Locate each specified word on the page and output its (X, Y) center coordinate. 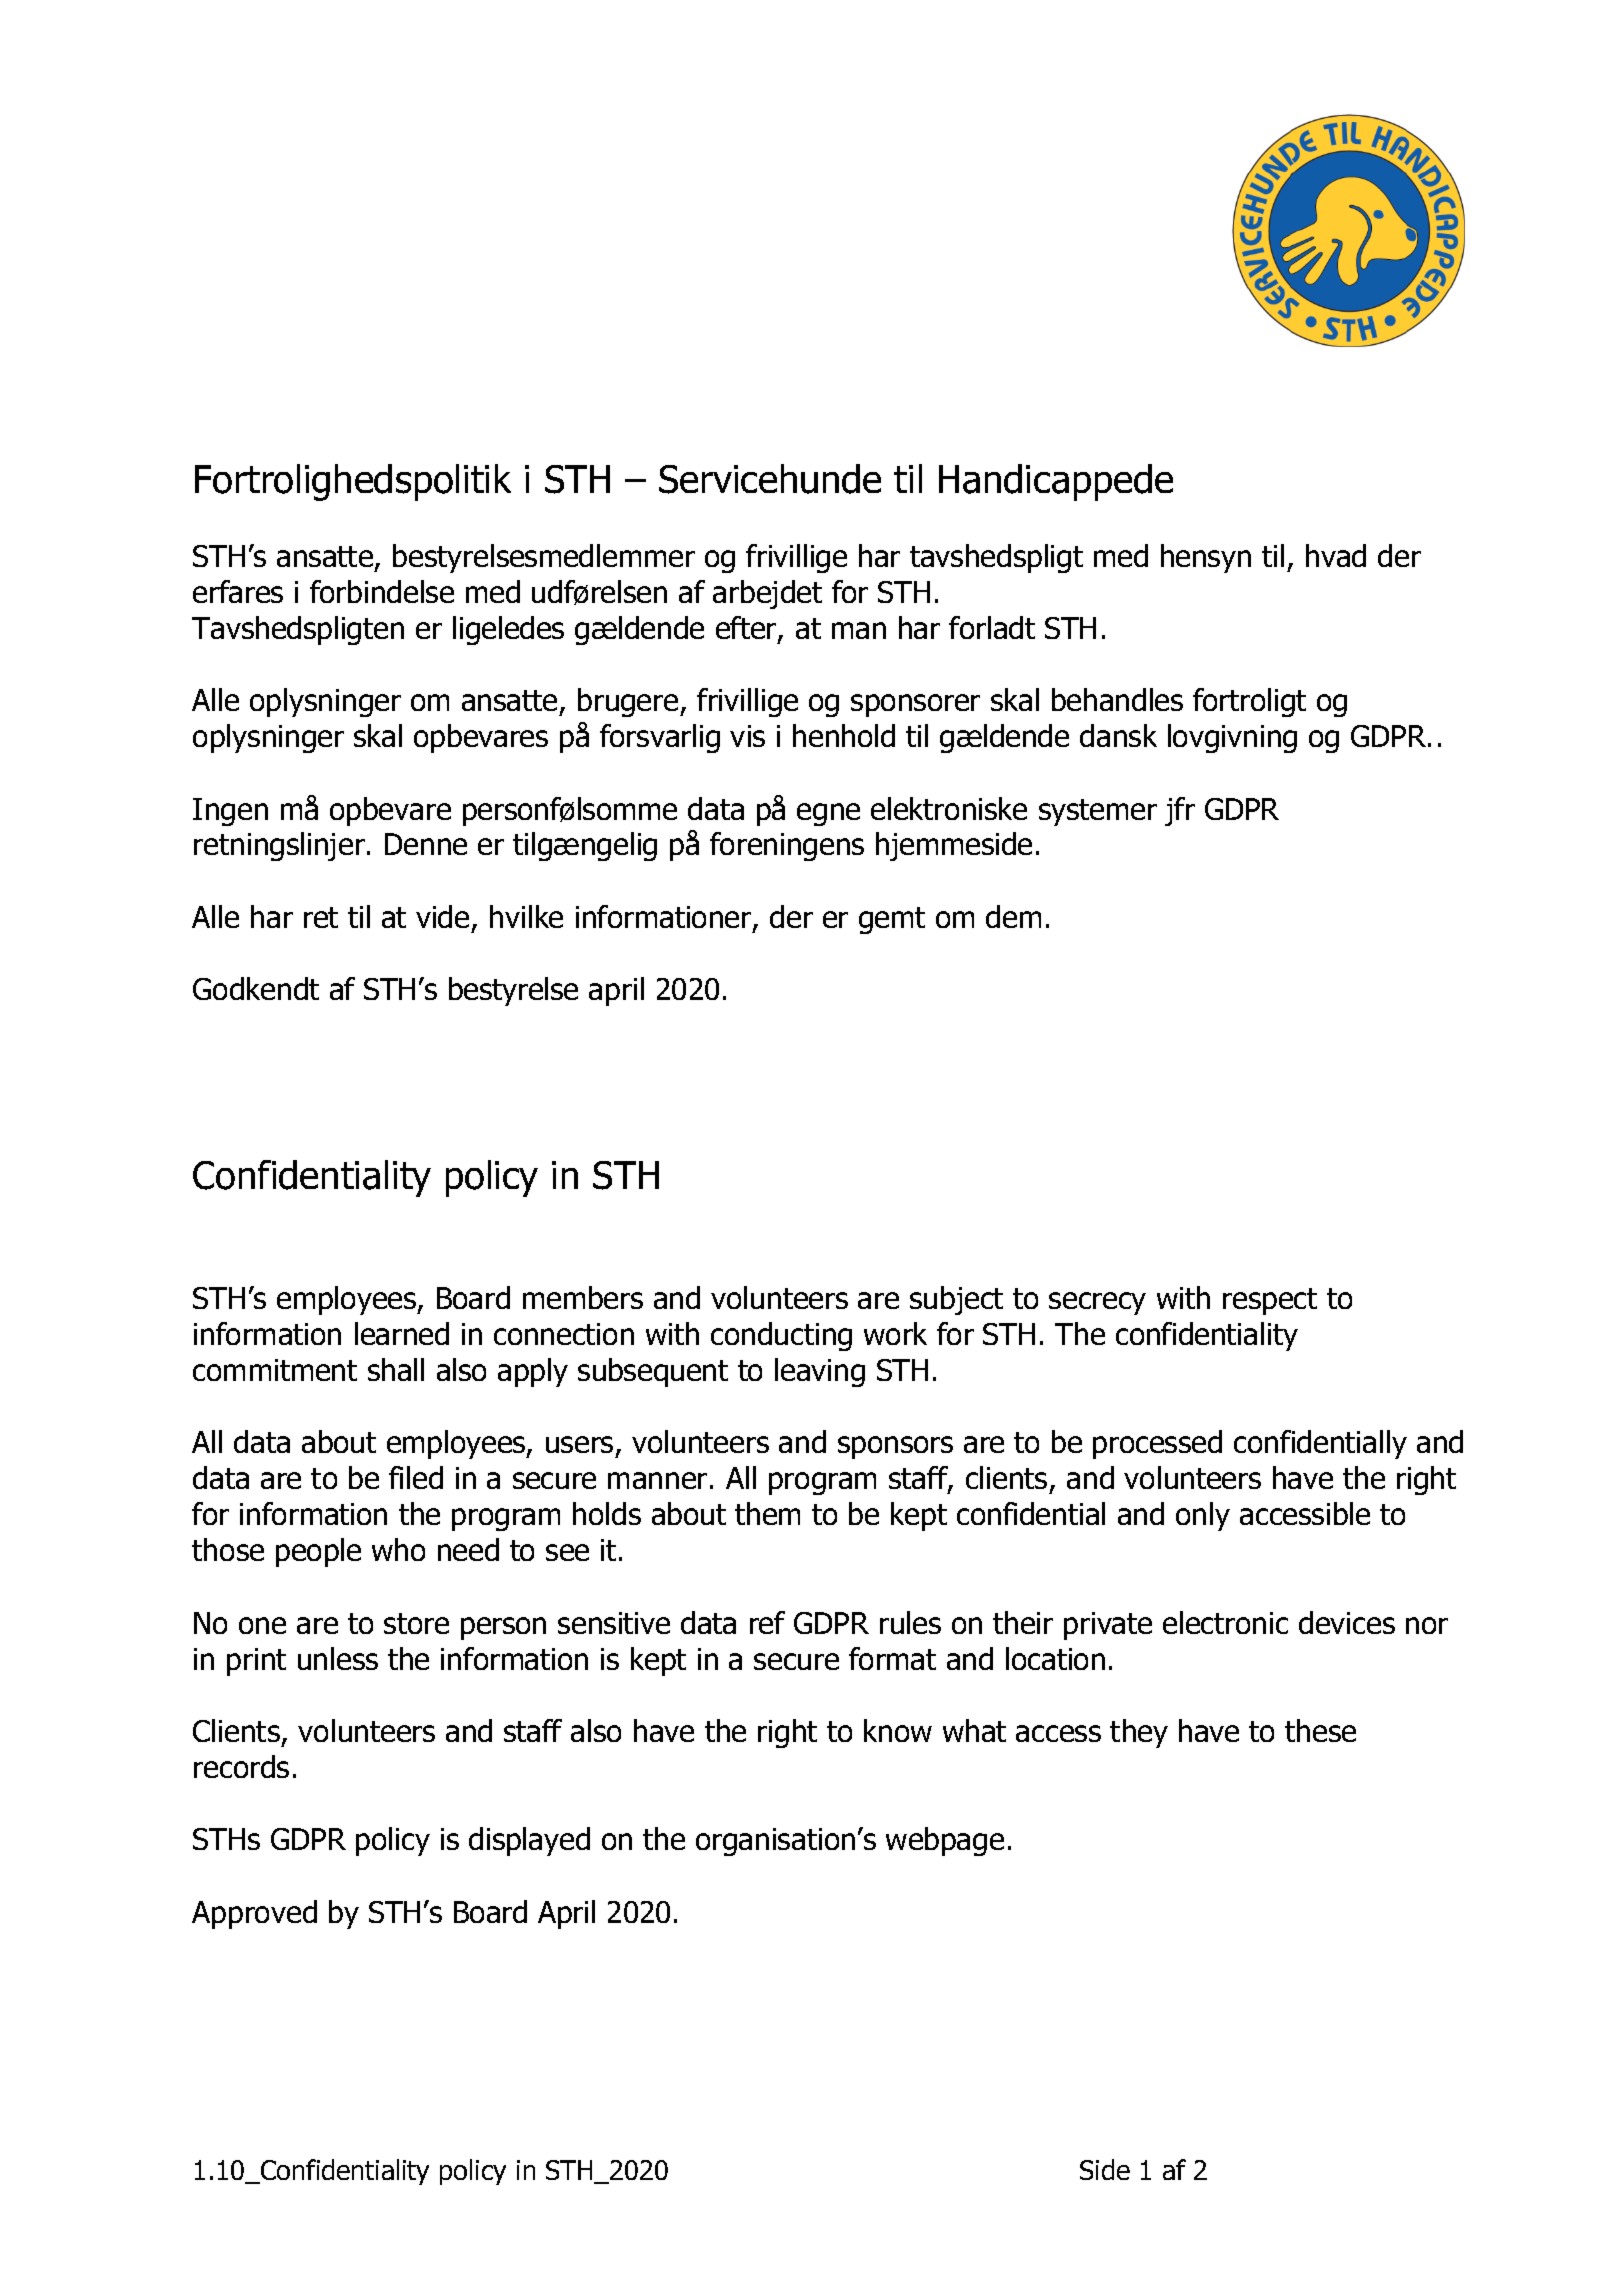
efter (747, 629)
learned (402, 1333)
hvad (1336, 555)
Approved (254, 1914)
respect (1270, 1301)
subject (956, 1300)
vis (747, 736)
